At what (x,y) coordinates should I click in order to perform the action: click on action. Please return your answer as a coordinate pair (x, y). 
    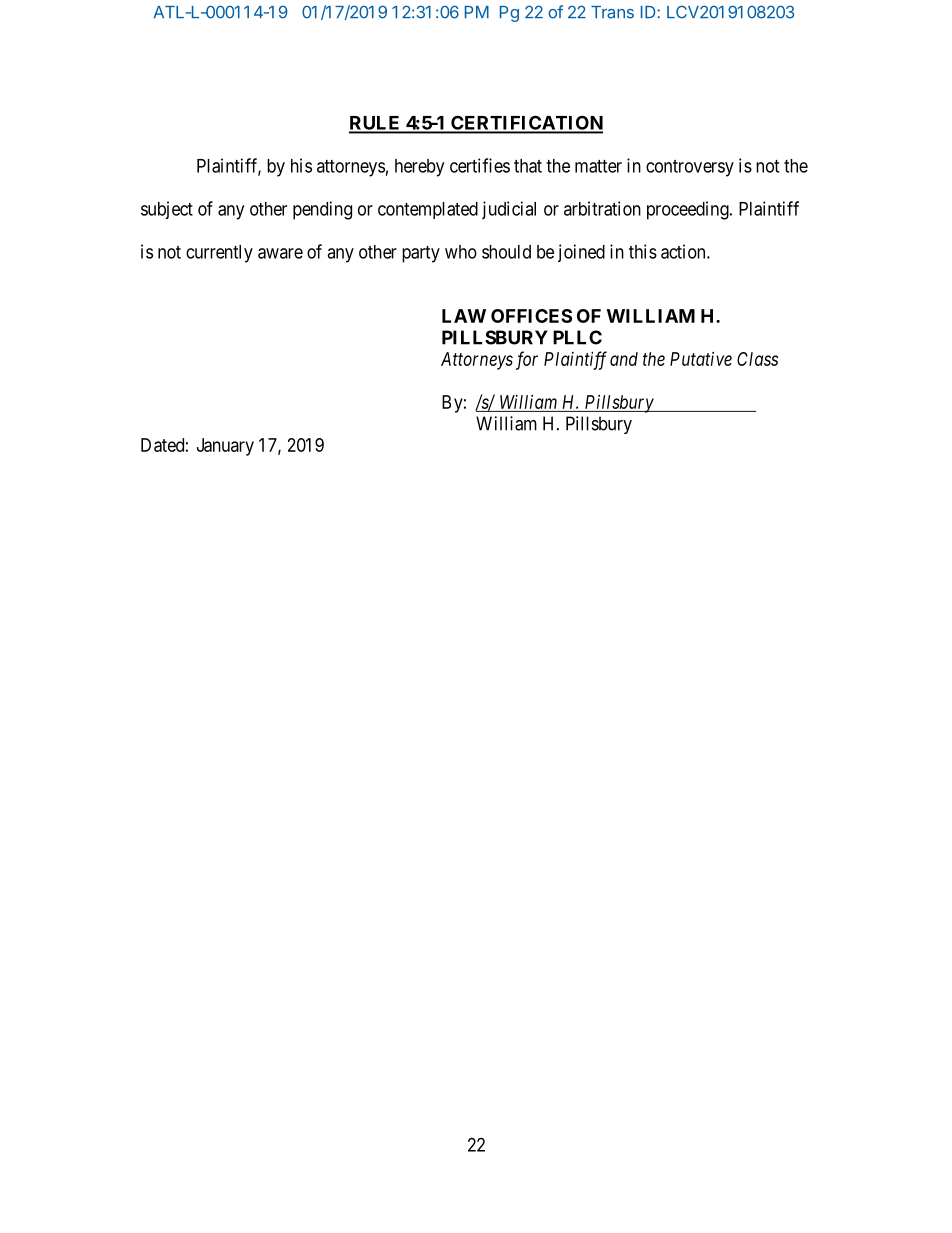
    Looking at the image, I should click on (684, 251).
